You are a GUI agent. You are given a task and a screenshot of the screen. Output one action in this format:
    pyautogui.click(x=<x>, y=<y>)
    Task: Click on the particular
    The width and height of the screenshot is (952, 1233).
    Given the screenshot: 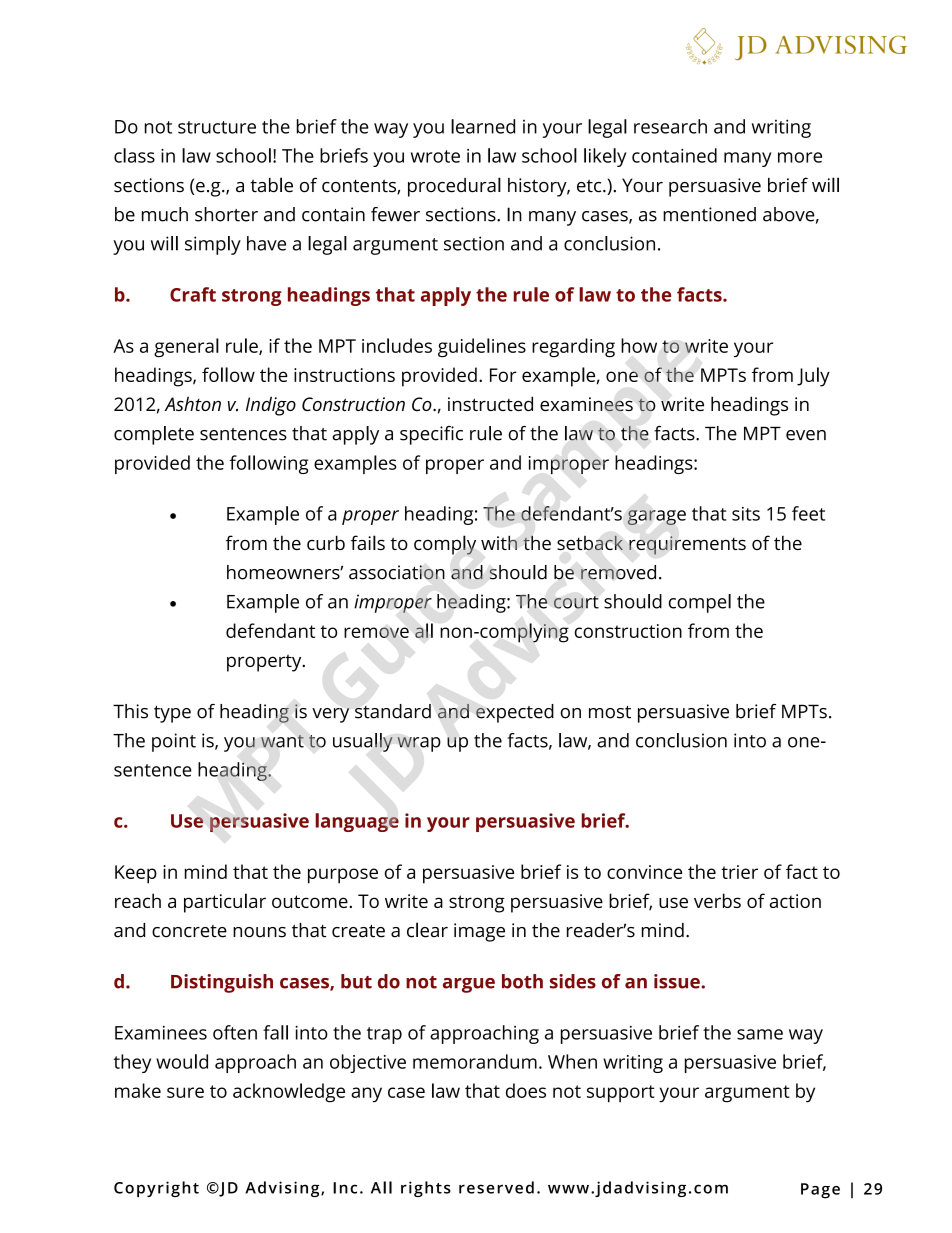 What is the action you would take?
    pyautogui.click(x=225, y=903)
